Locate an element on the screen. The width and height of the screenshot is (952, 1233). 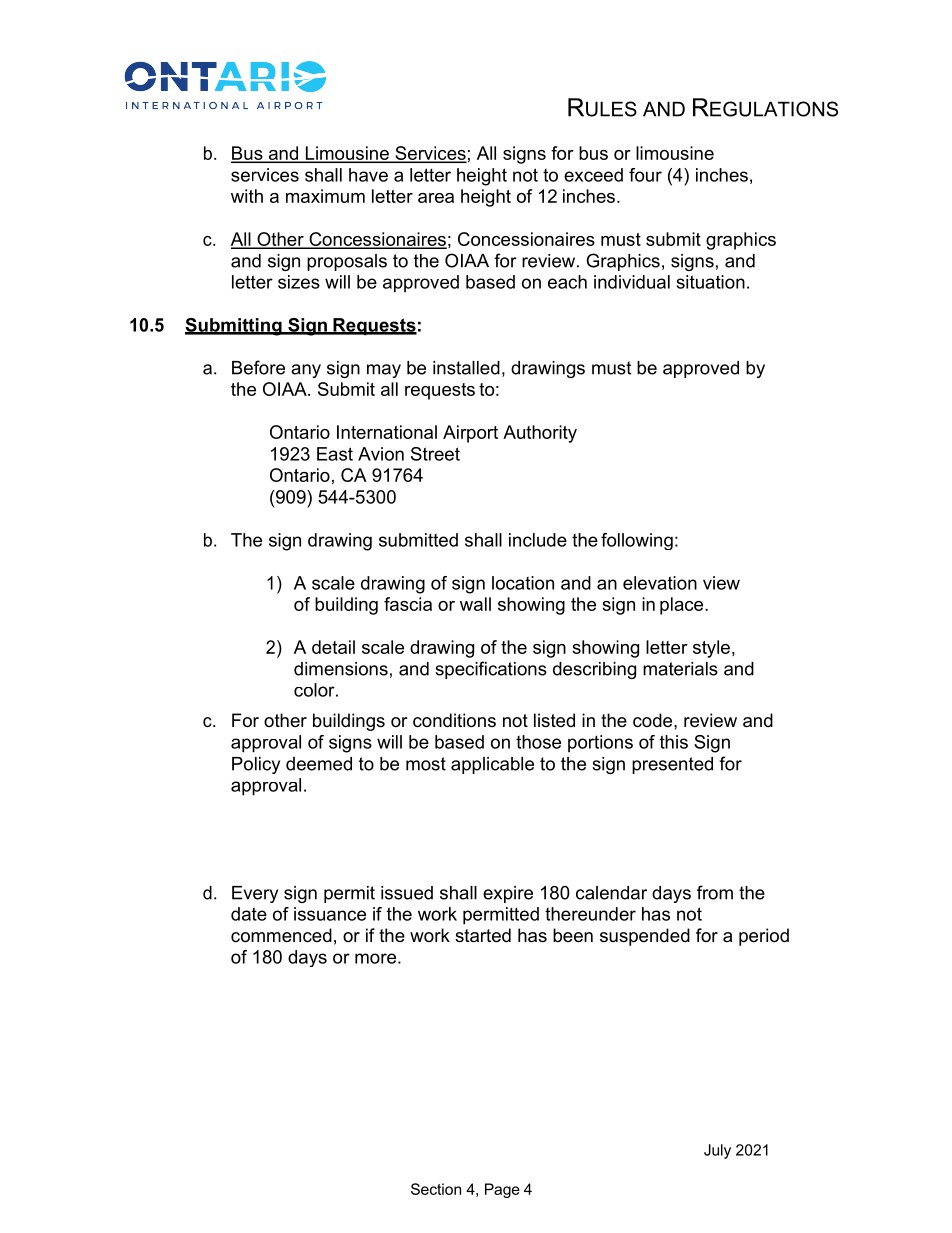
started is located at coordinates (483, 935).
